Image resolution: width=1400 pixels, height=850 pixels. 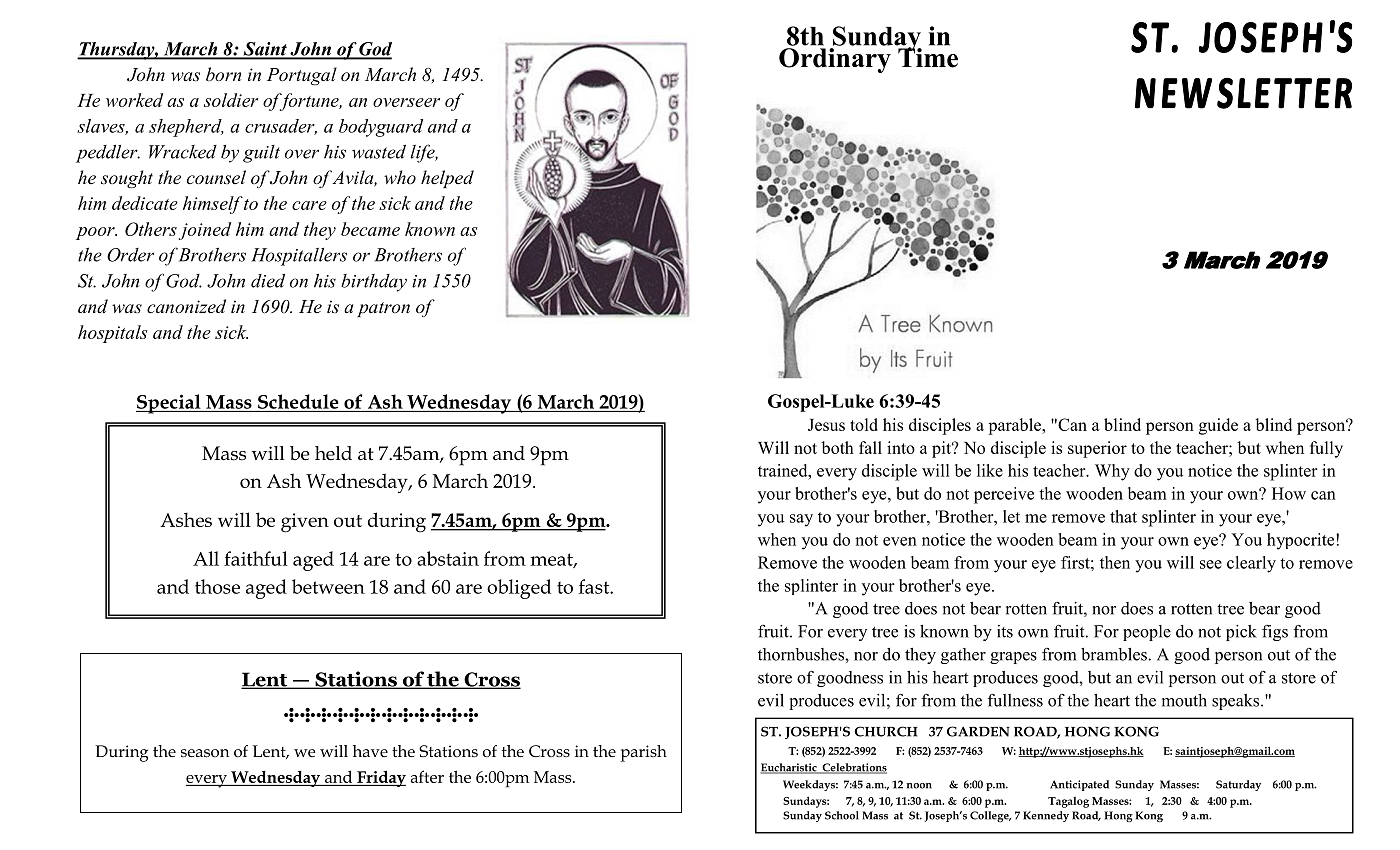 What do you see at coordinates (186, 306) in the screenshot?
I see `canonized` at bounding box center [186, 306].
